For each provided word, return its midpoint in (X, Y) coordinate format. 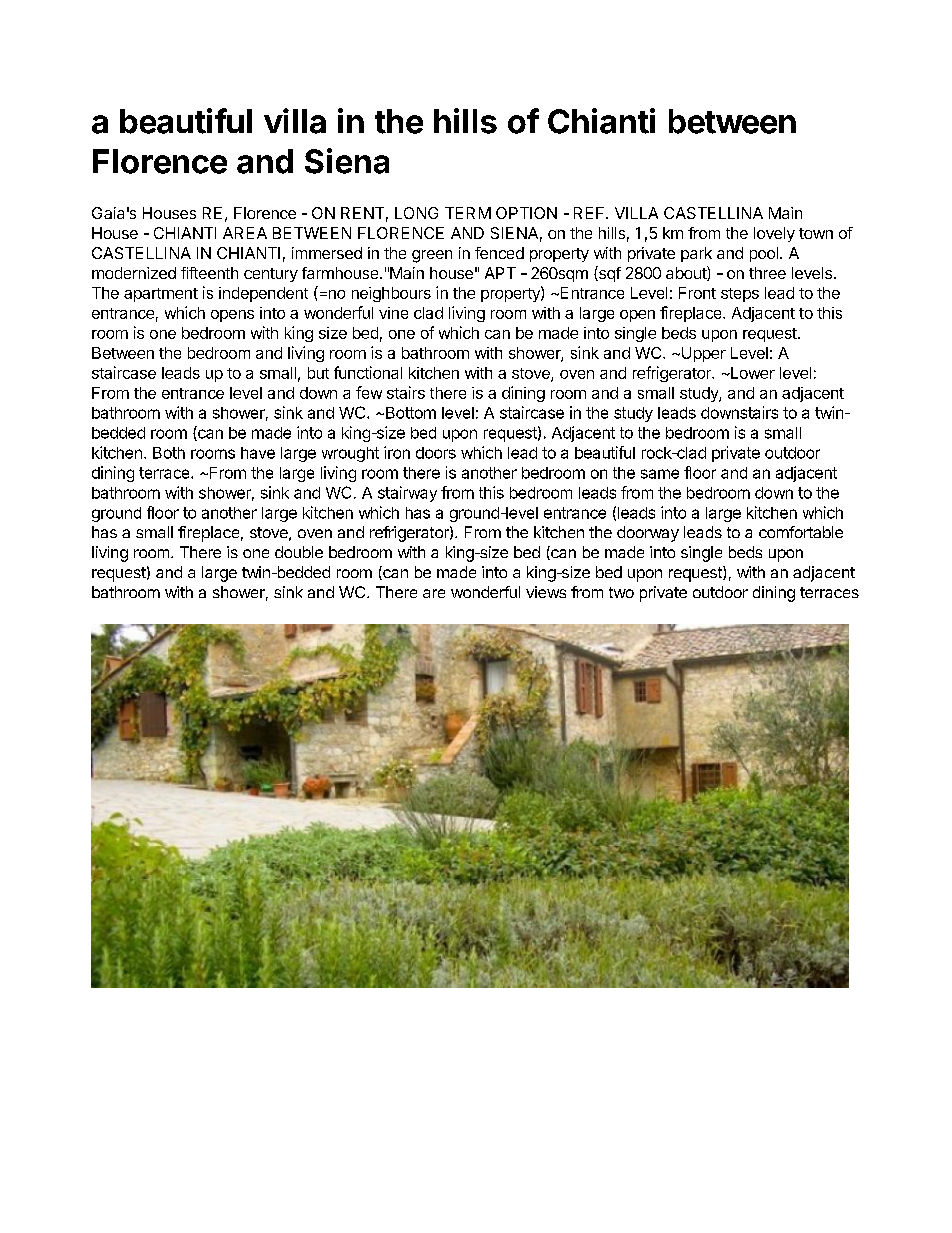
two (621, 592)
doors (436, 453)
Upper (702, 354)
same (660, 474)
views (546, 592)
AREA (245, 233)
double (299, 552)
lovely (774, 234)
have (258, 453)
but (318, 373)
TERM (468, 213)
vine (393, 313)
